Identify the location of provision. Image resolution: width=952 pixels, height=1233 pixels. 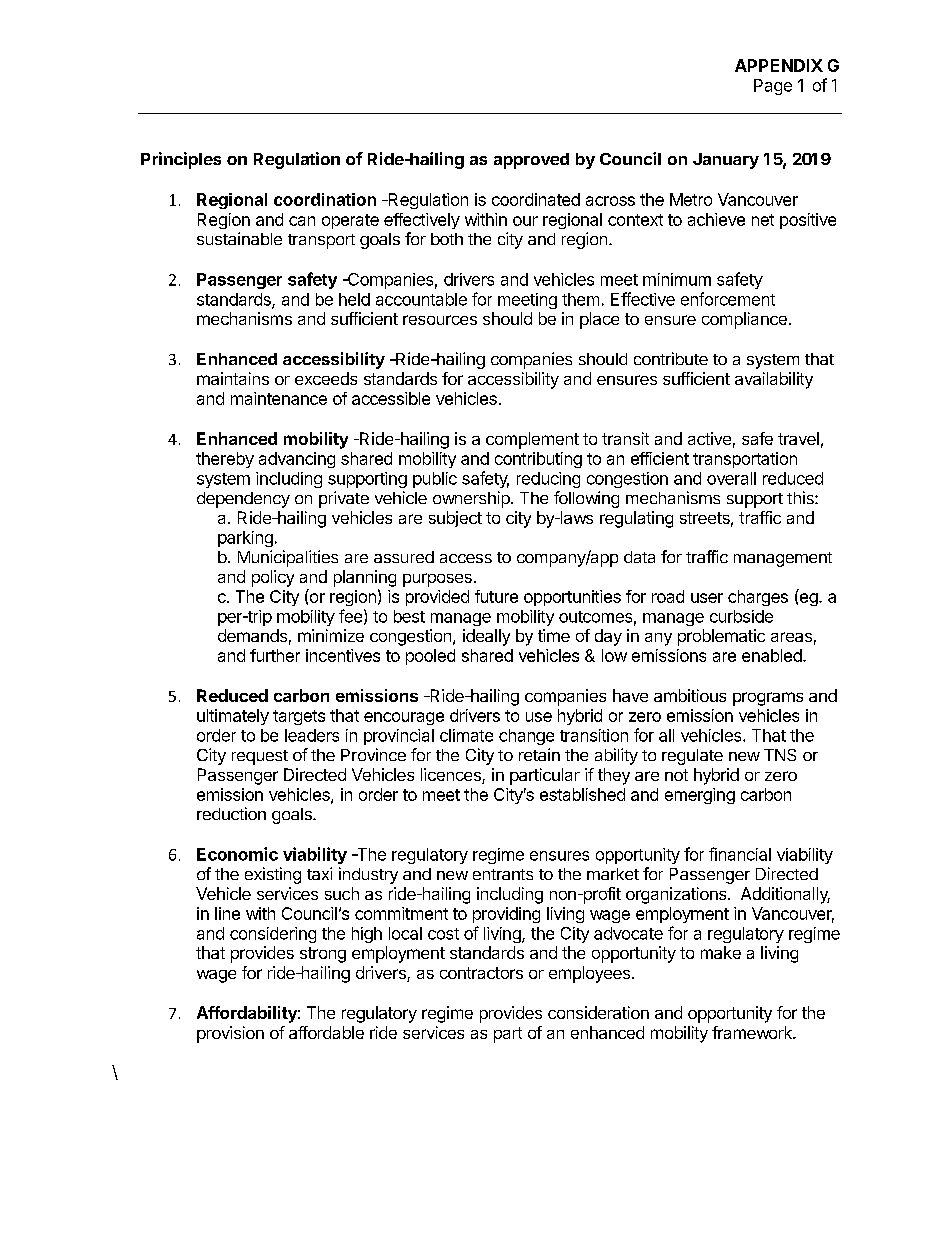
(230, 1034).
